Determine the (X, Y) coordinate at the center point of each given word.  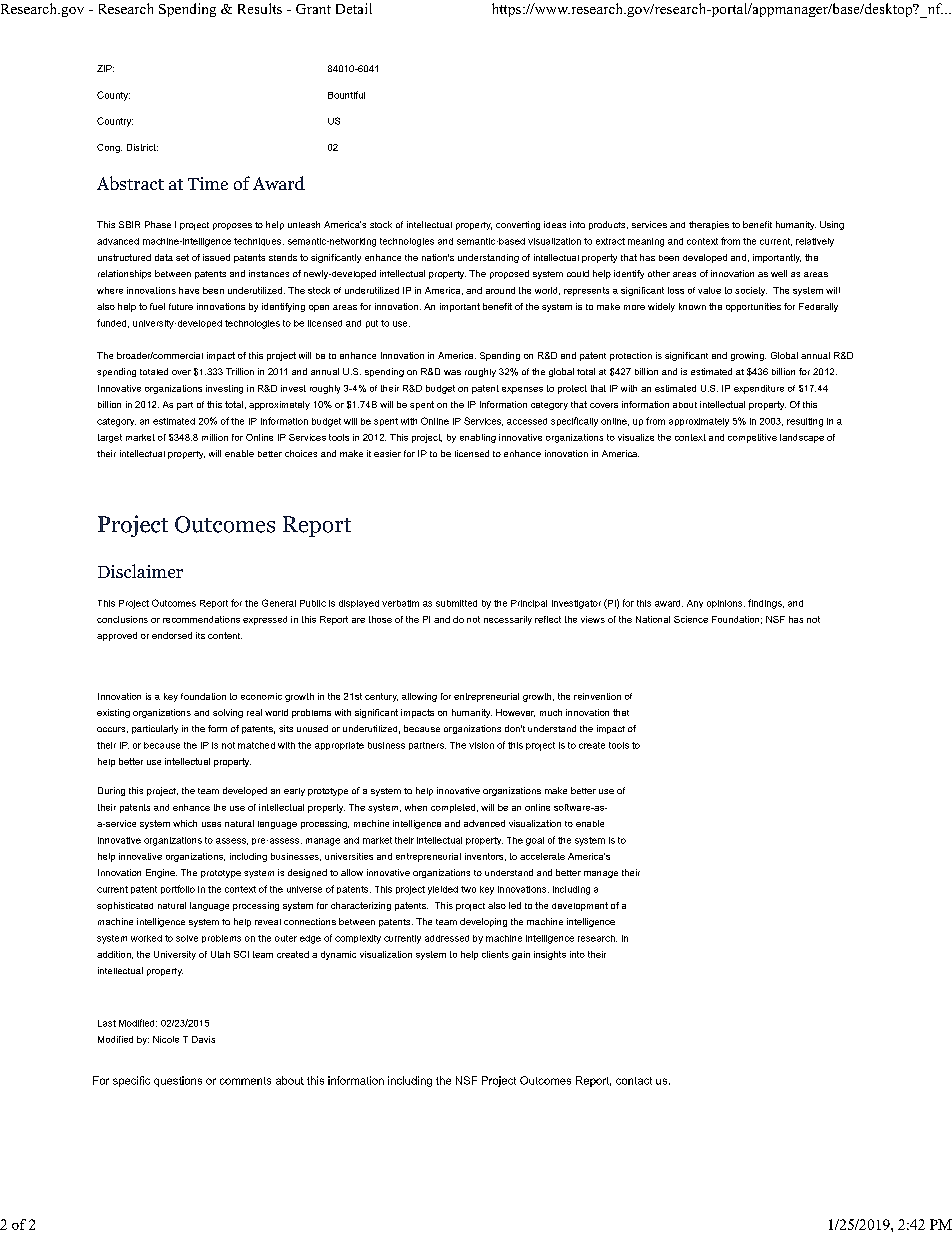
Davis (203, 1039)
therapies (709, 225)
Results (260, 8)
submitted (456, 603)
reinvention (597, 696)
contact (634, 1081)
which (185, 823)
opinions (726, 604)
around (500, 290)
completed (454, 808)
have (189, 290)
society (751, 291)
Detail (354, 8)
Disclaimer (140, 571)
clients (495, 954)
